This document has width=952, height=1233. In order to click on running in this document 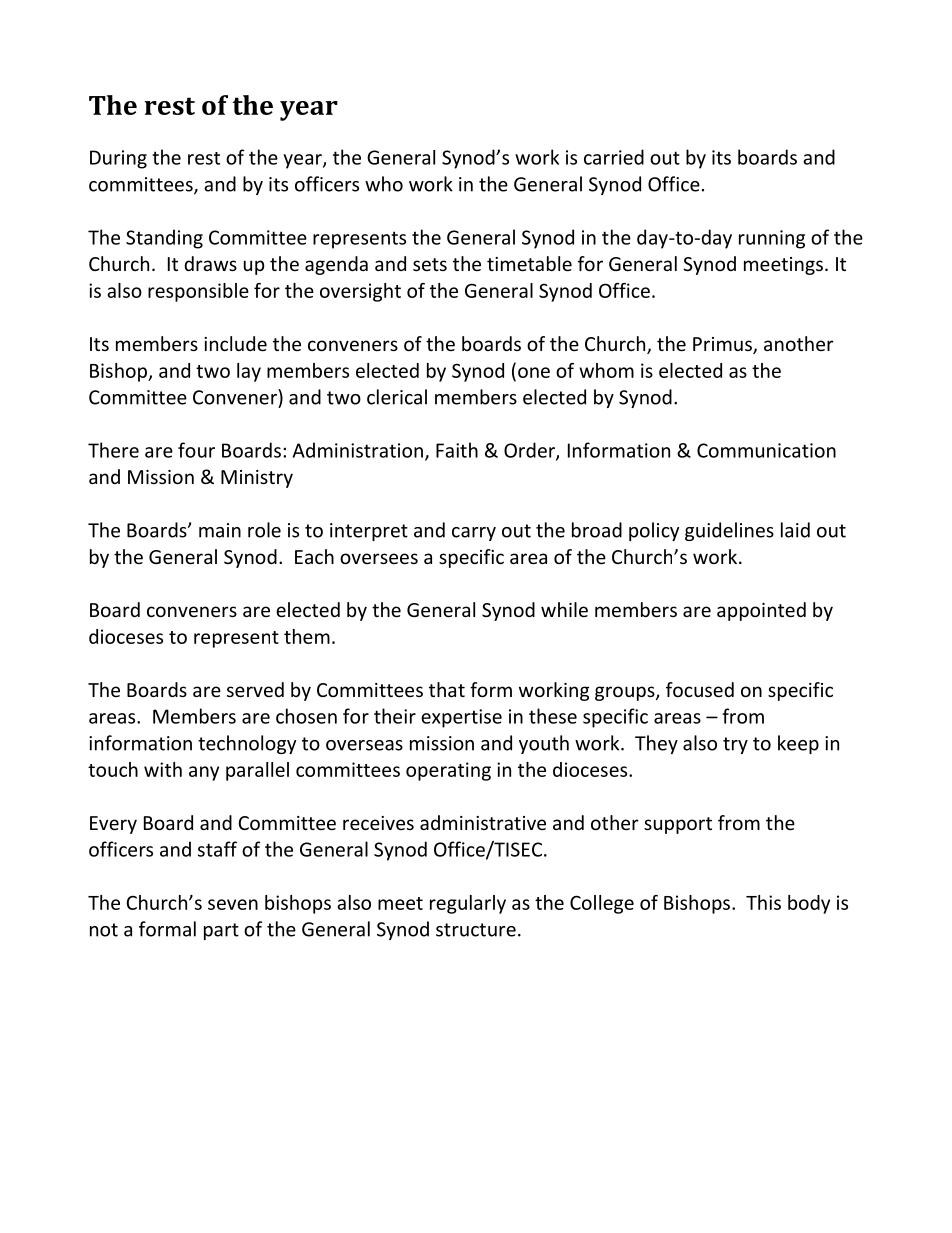, I will do `click(772, 239)`.
